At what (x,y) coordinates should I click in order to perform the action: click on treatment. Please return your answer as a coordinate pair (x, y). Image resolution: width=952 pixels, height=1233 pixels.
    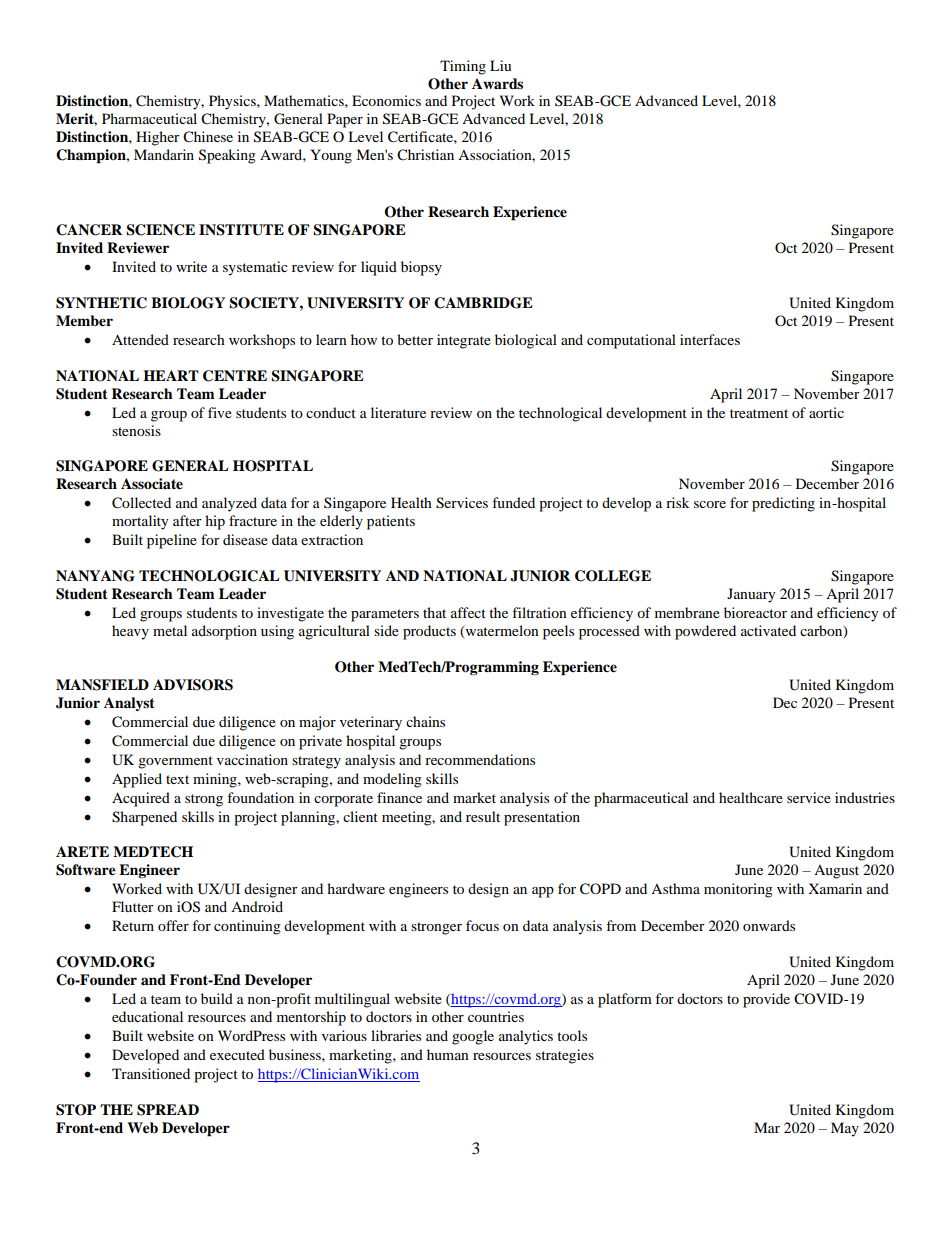
    Looking at the image, I should click on (759, 413).
